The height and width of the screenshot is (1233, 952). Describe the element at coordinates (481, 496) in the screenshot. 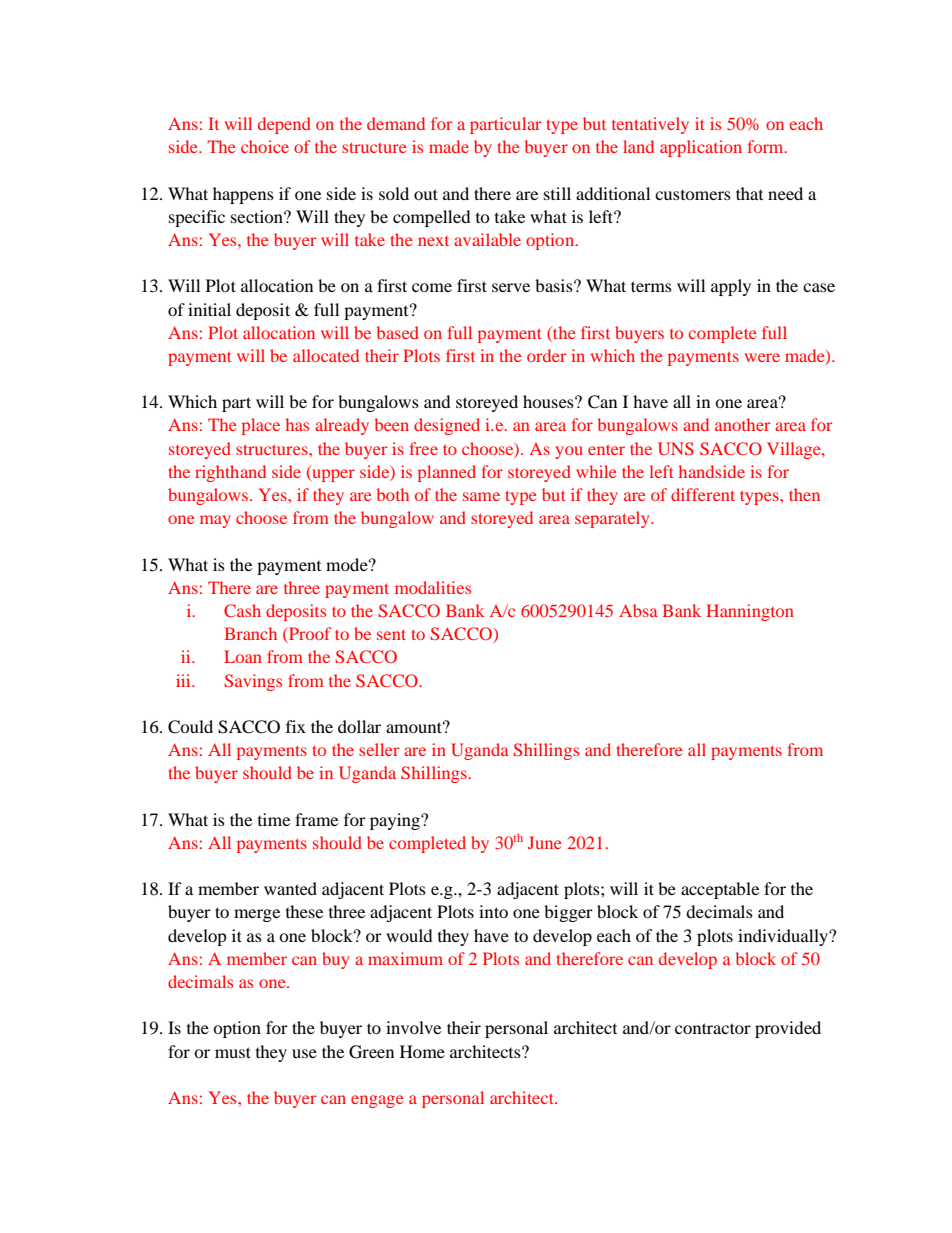

I see `same` at that location.
